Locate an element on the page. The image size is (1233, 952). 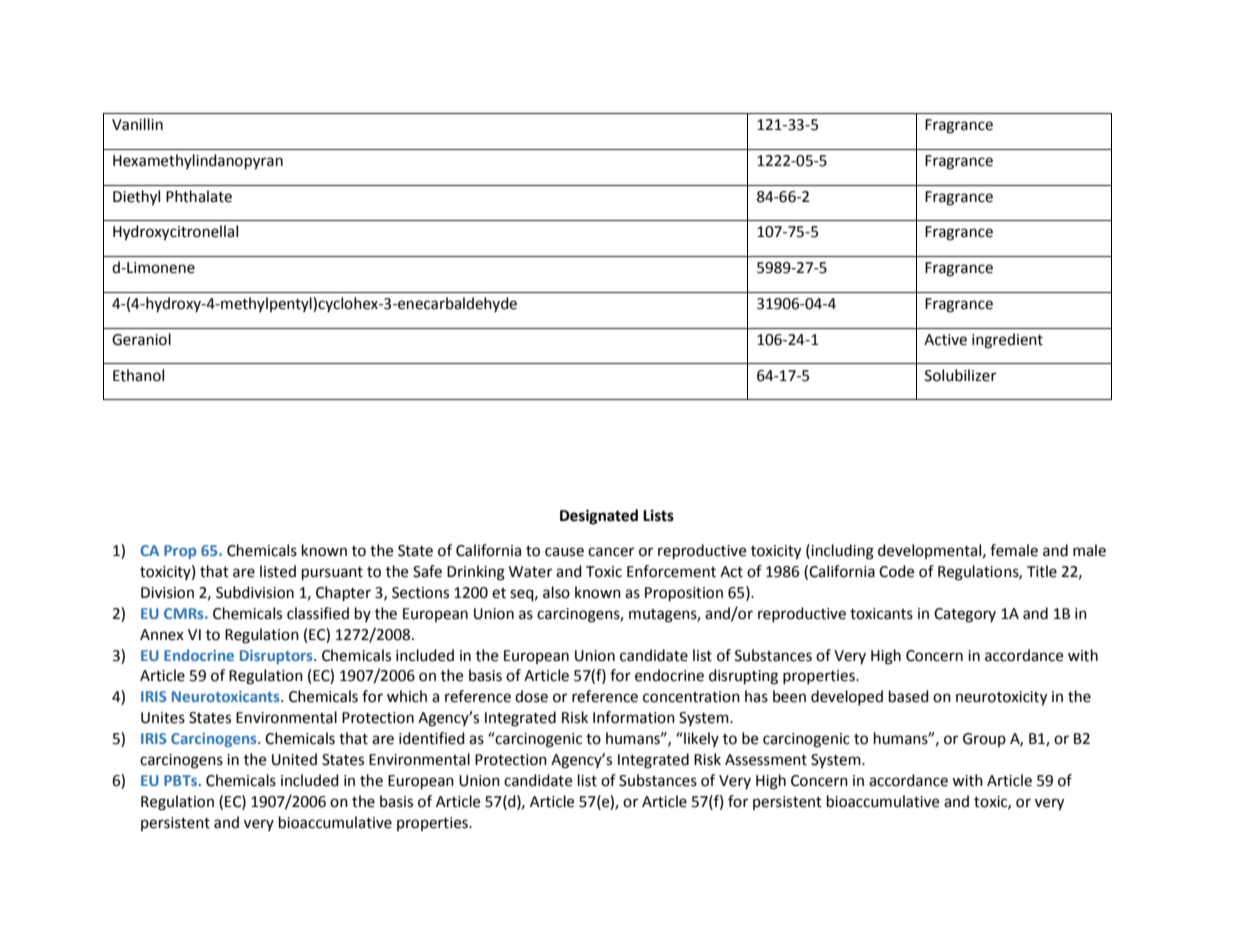
Geraniol is located at coordinates (141, 339).
